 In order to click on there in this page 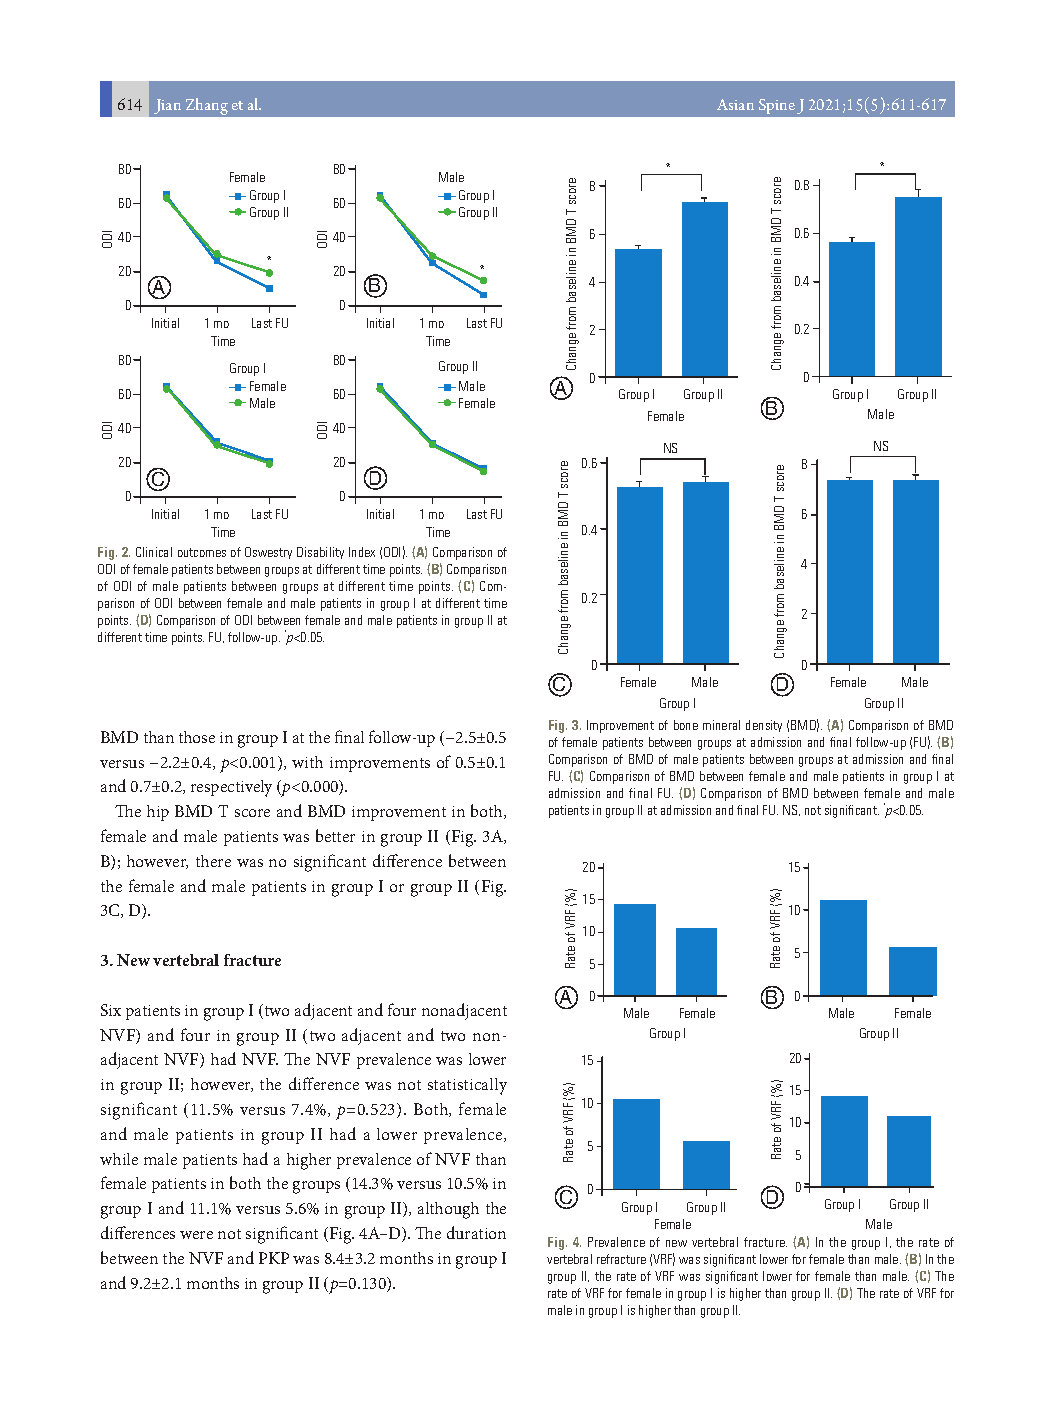, I will do `click(213, 861)`.
